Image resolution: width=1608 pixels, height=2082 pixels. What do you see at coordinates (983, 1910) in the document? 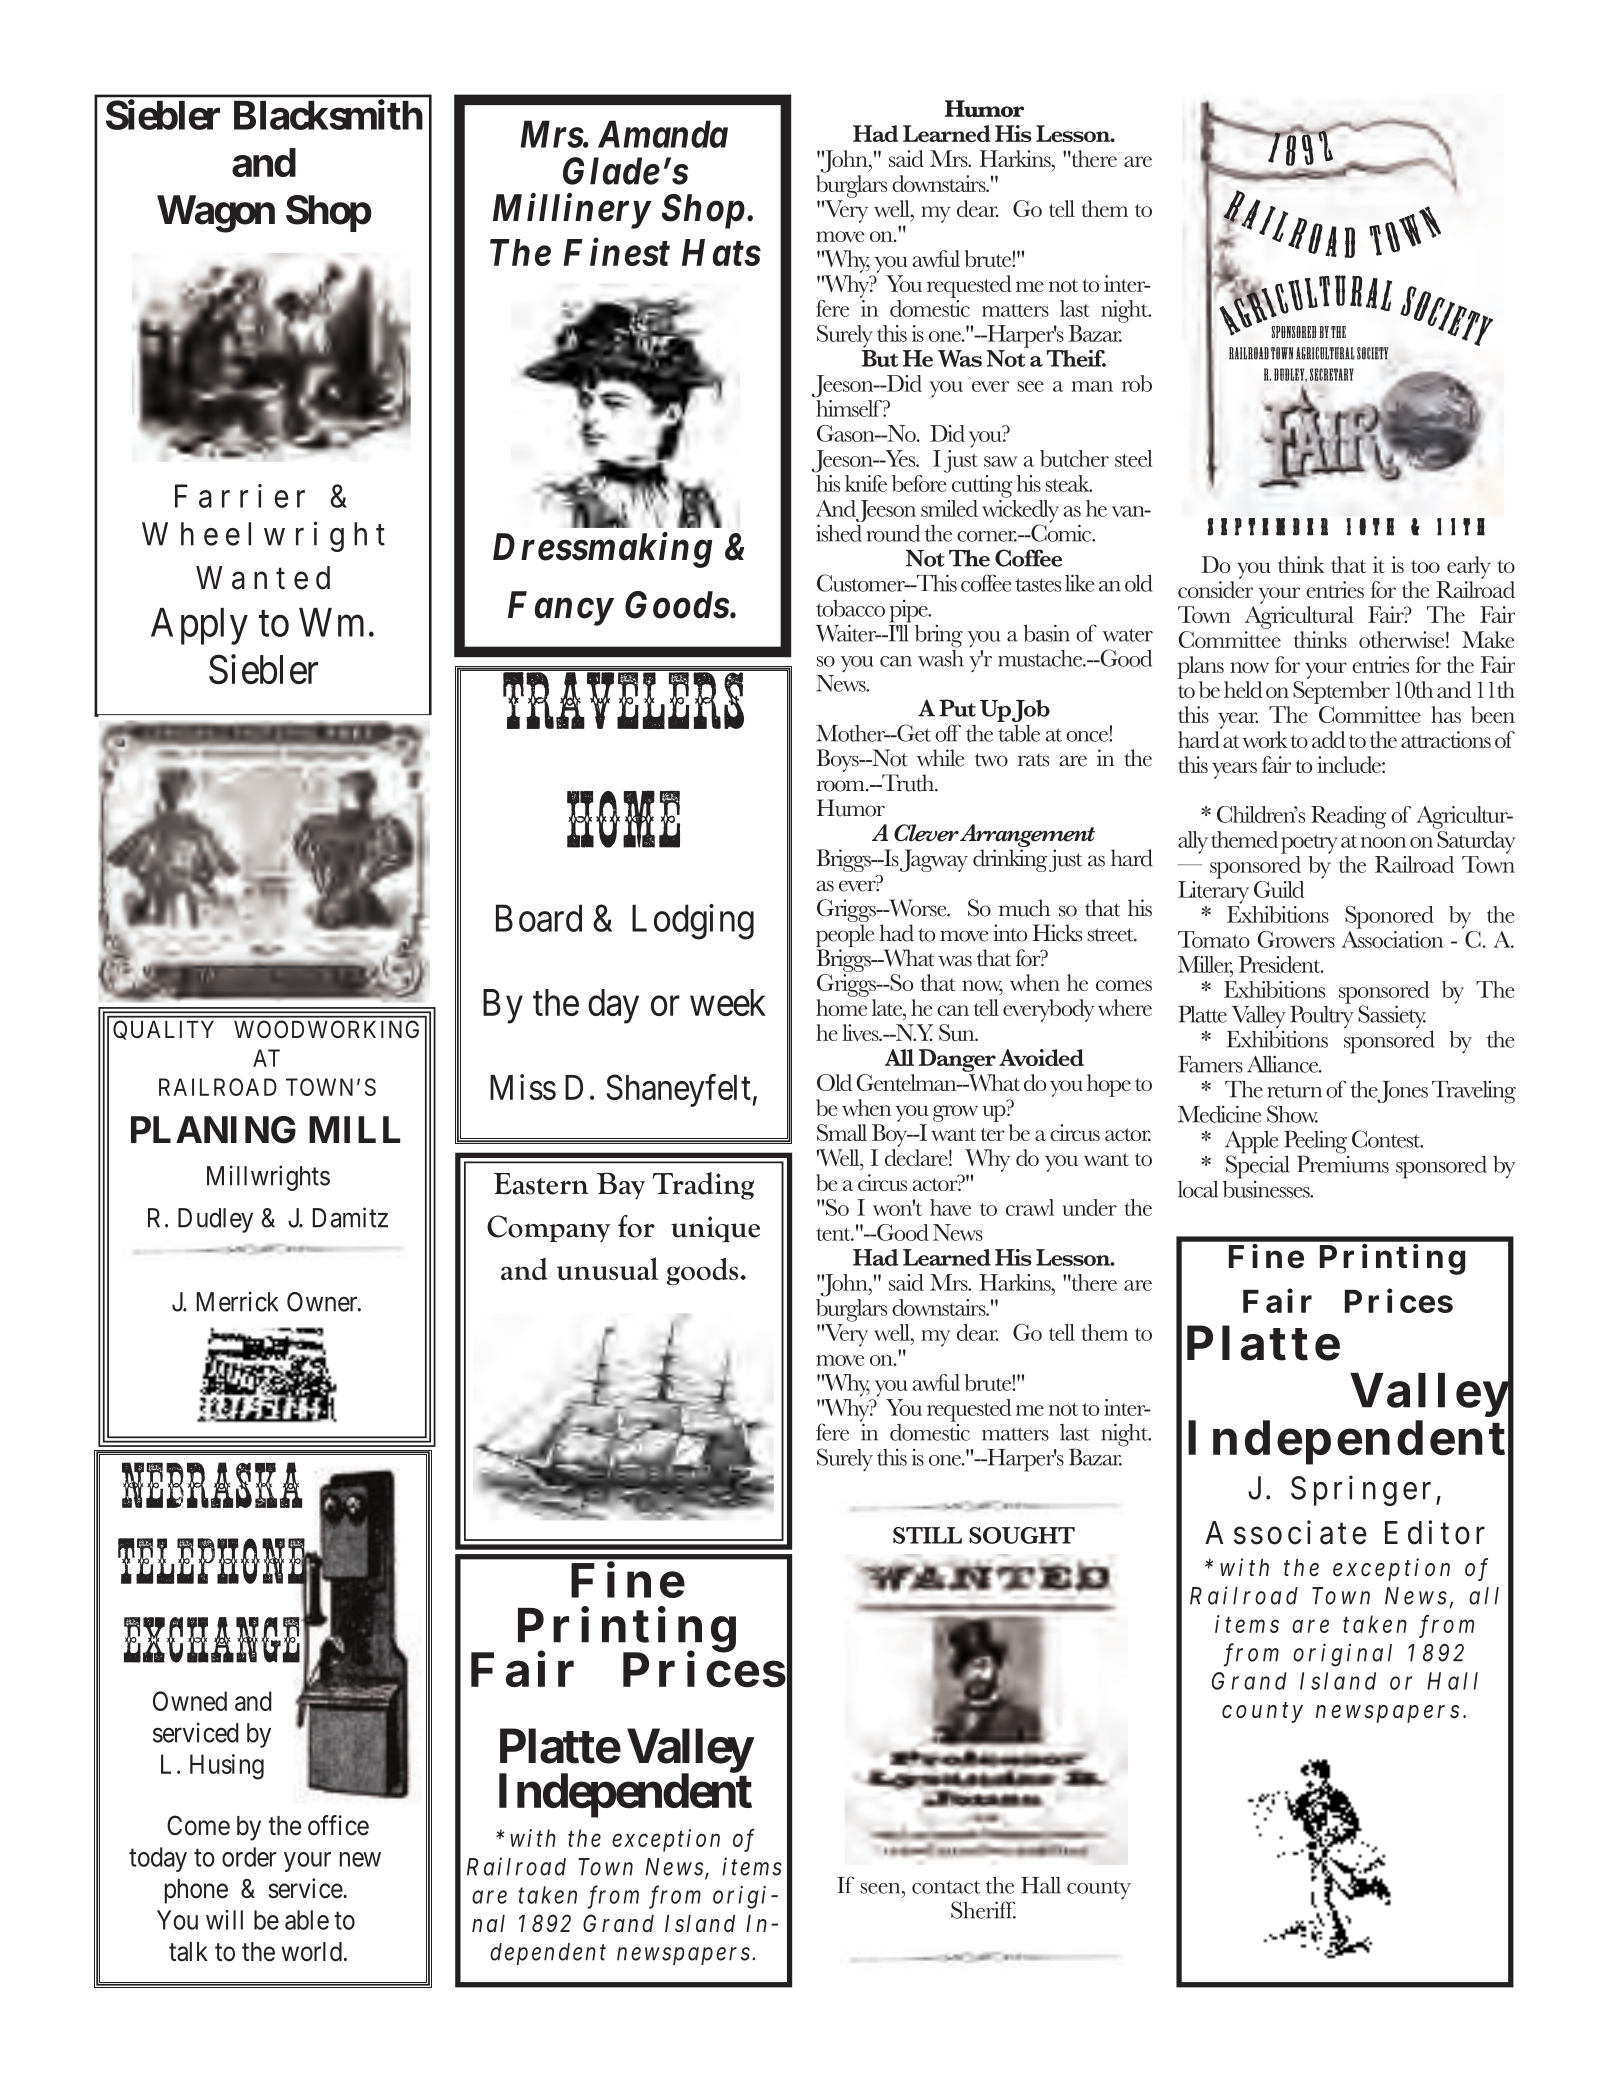
I see `Sheriff` at bounding box center [983, 1910].
